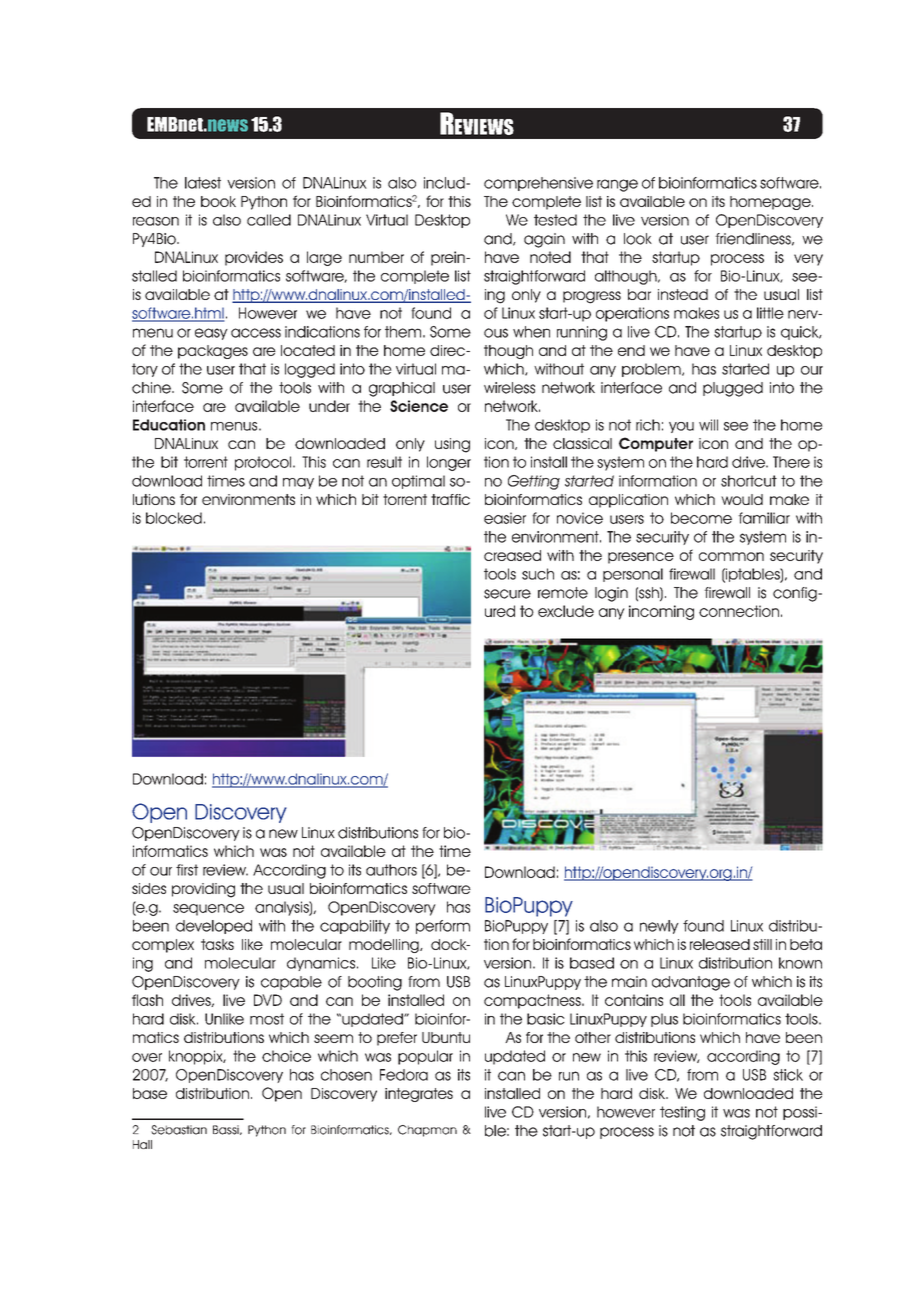 The width and height of the screenshot is (924, 1308). I want to click on Sebastian, so click(179, 1130).
